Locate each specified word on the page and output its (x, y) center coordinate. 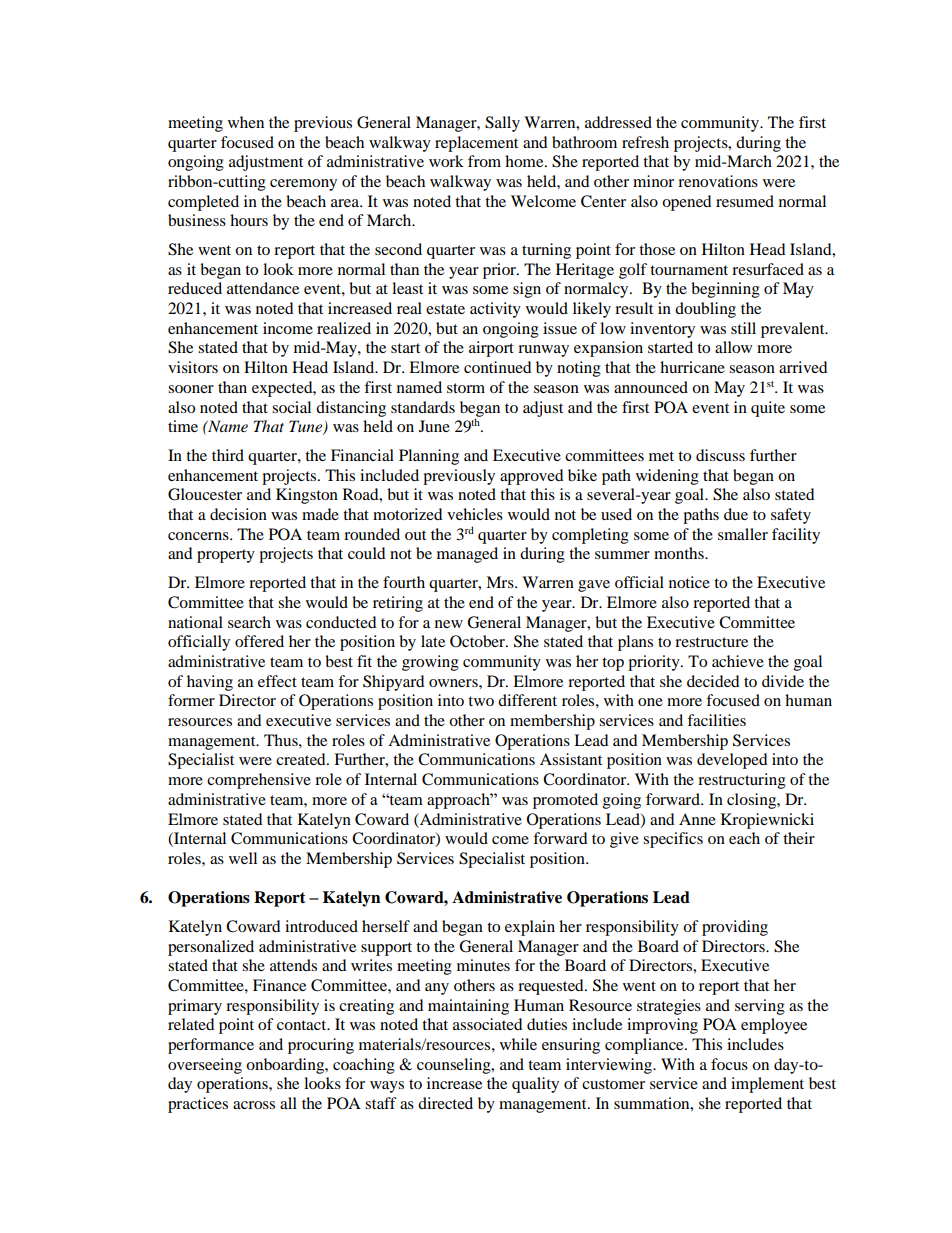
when (246, 122)
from (484, 161)
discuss (720, 455)
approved (532, 477)
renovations (718, 181)
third (228, 455)
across (254, 1105)
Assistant (571, 759)
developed (732, 761)
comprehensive (259, 781)
